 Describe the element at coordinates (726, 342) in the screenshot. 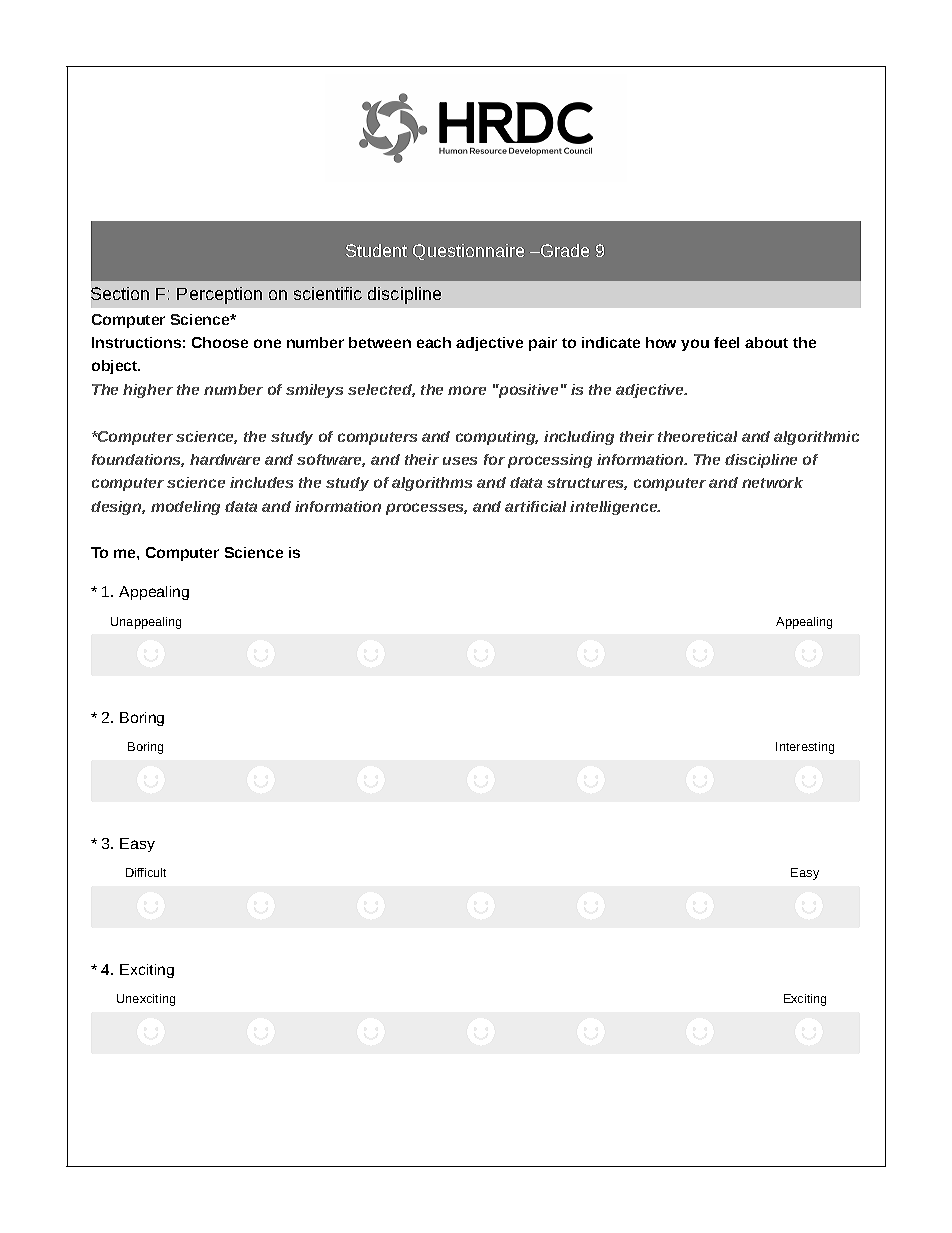

I see `feel` at that location.
